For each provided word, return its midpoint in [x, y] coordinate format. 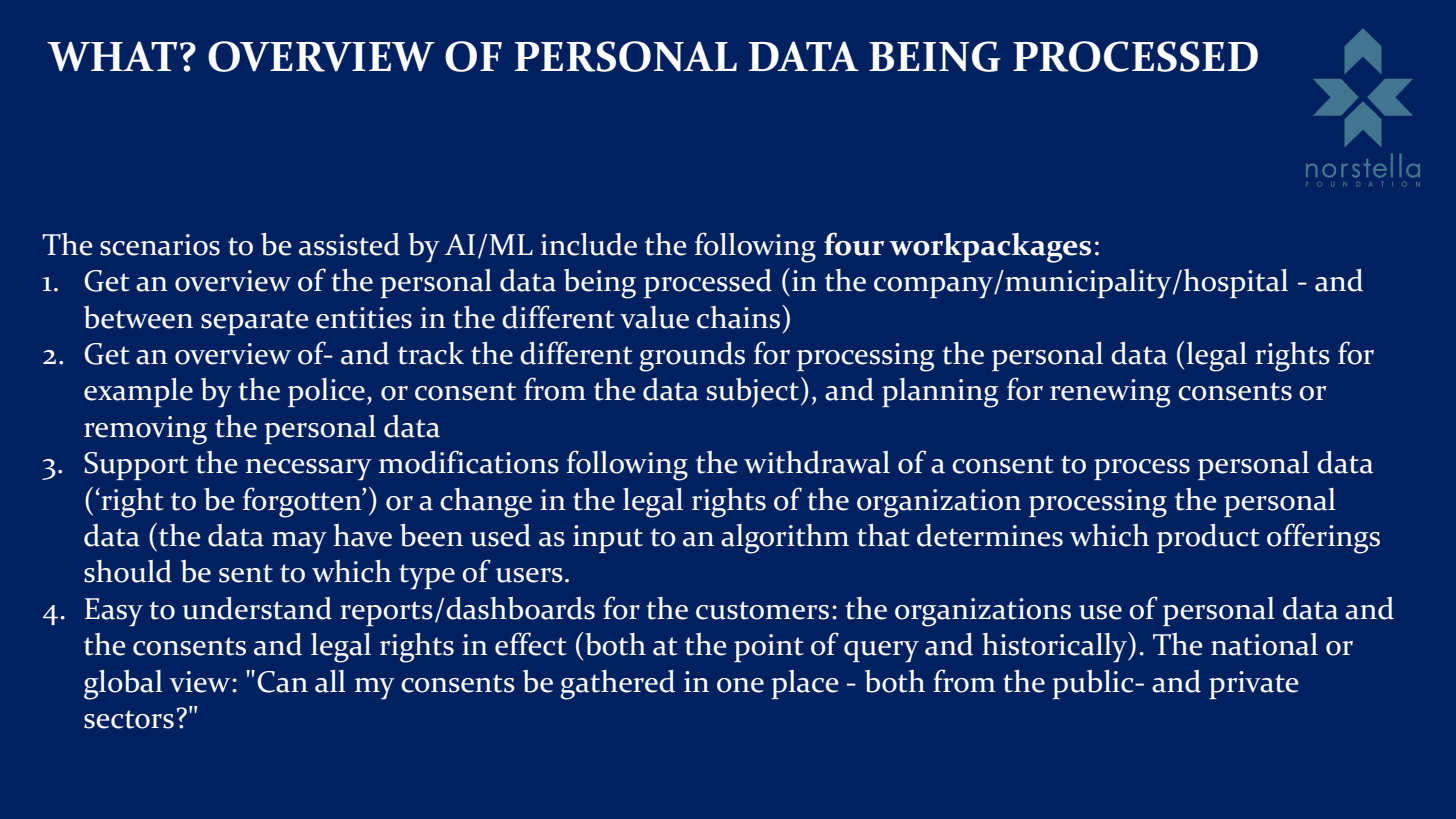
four [854, 244]
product [1208, 538]
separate [255, 322]
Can [282, 682]
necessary [309, 470]
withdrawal [817, 462]
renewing [1110, 393]
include [589, 244]
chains [738, 317]
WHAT [112, 56]
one [740, 685]
